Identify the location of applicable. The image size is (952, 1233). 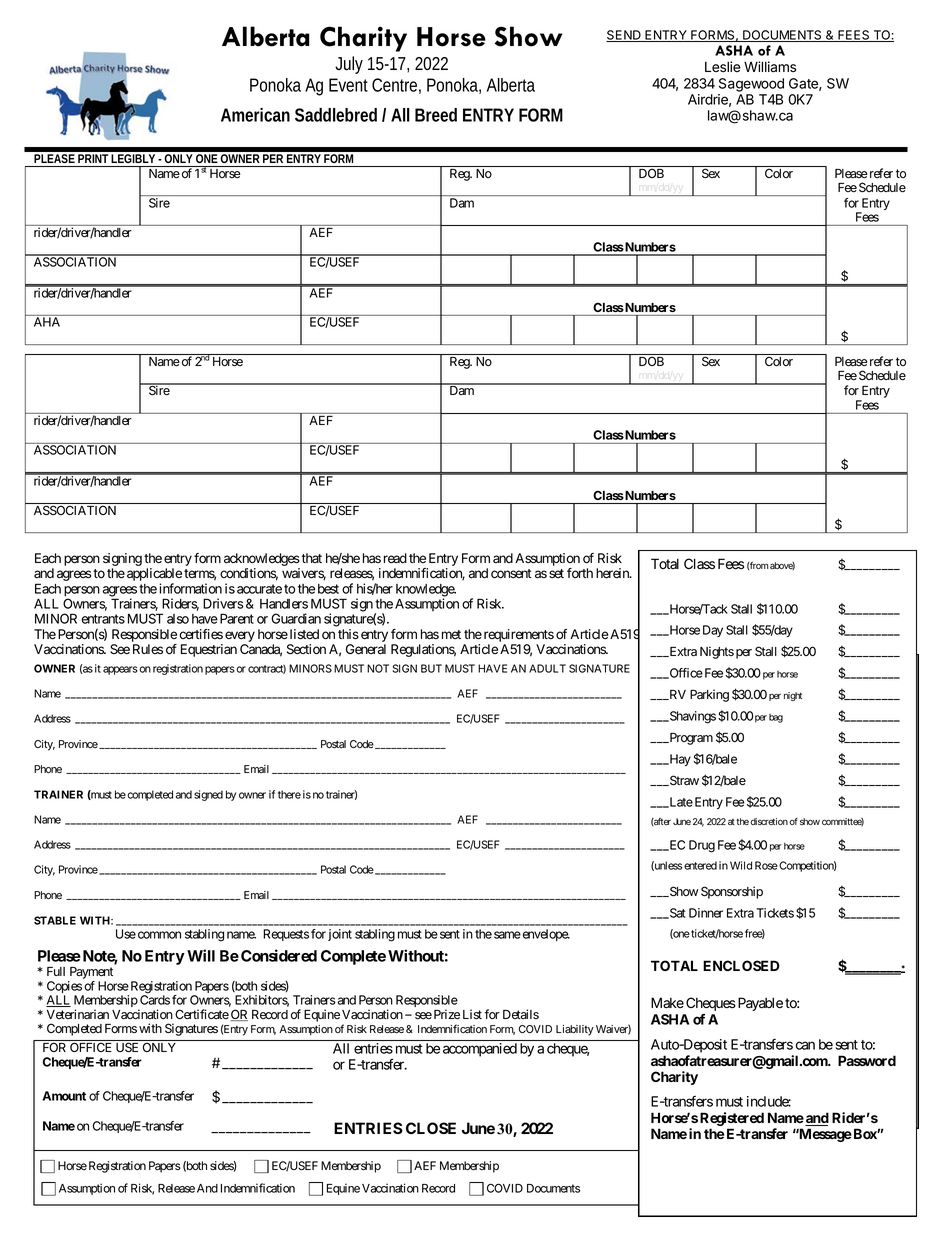
(154, 576).
